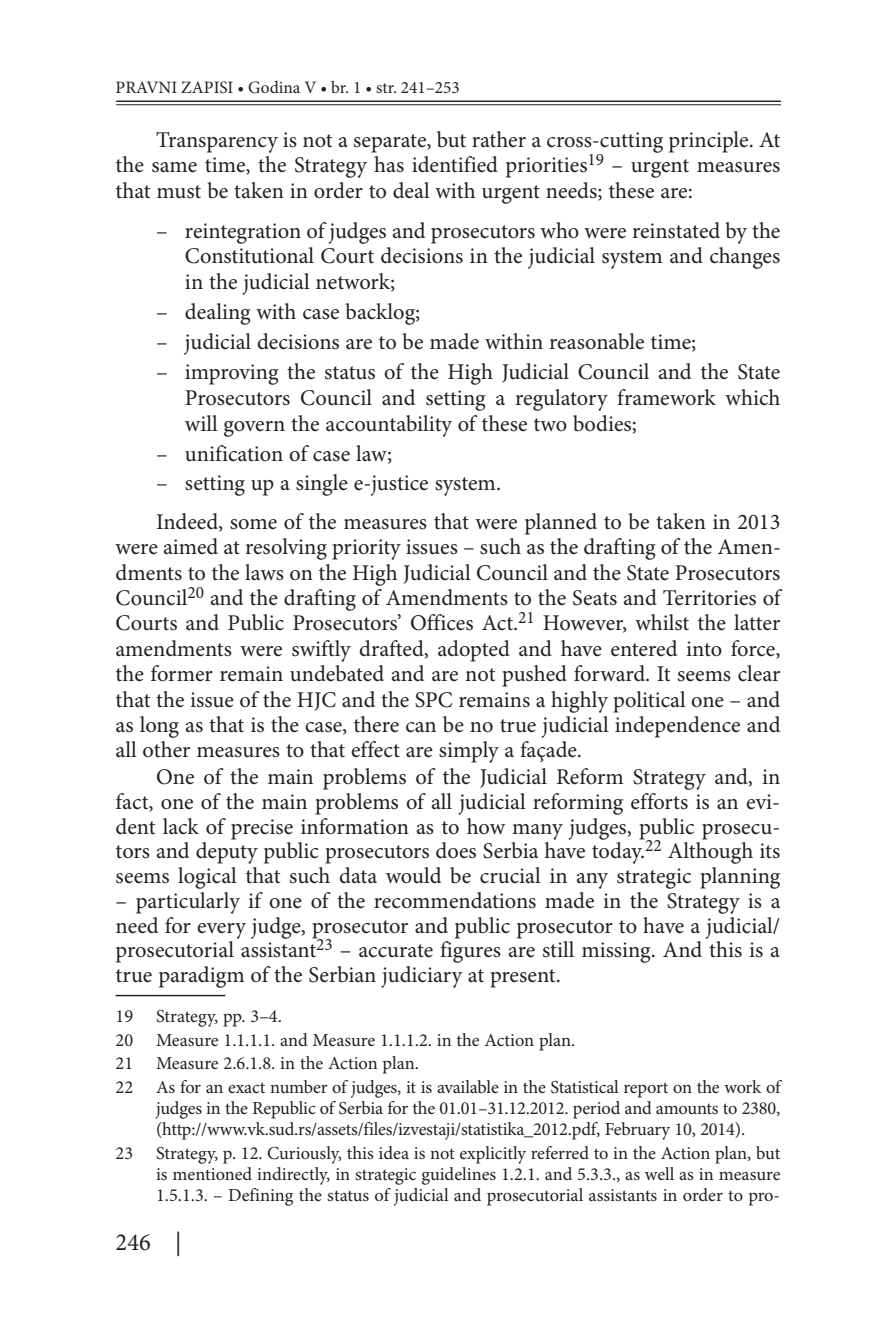  I want to click on improving, so click(232, 374).
